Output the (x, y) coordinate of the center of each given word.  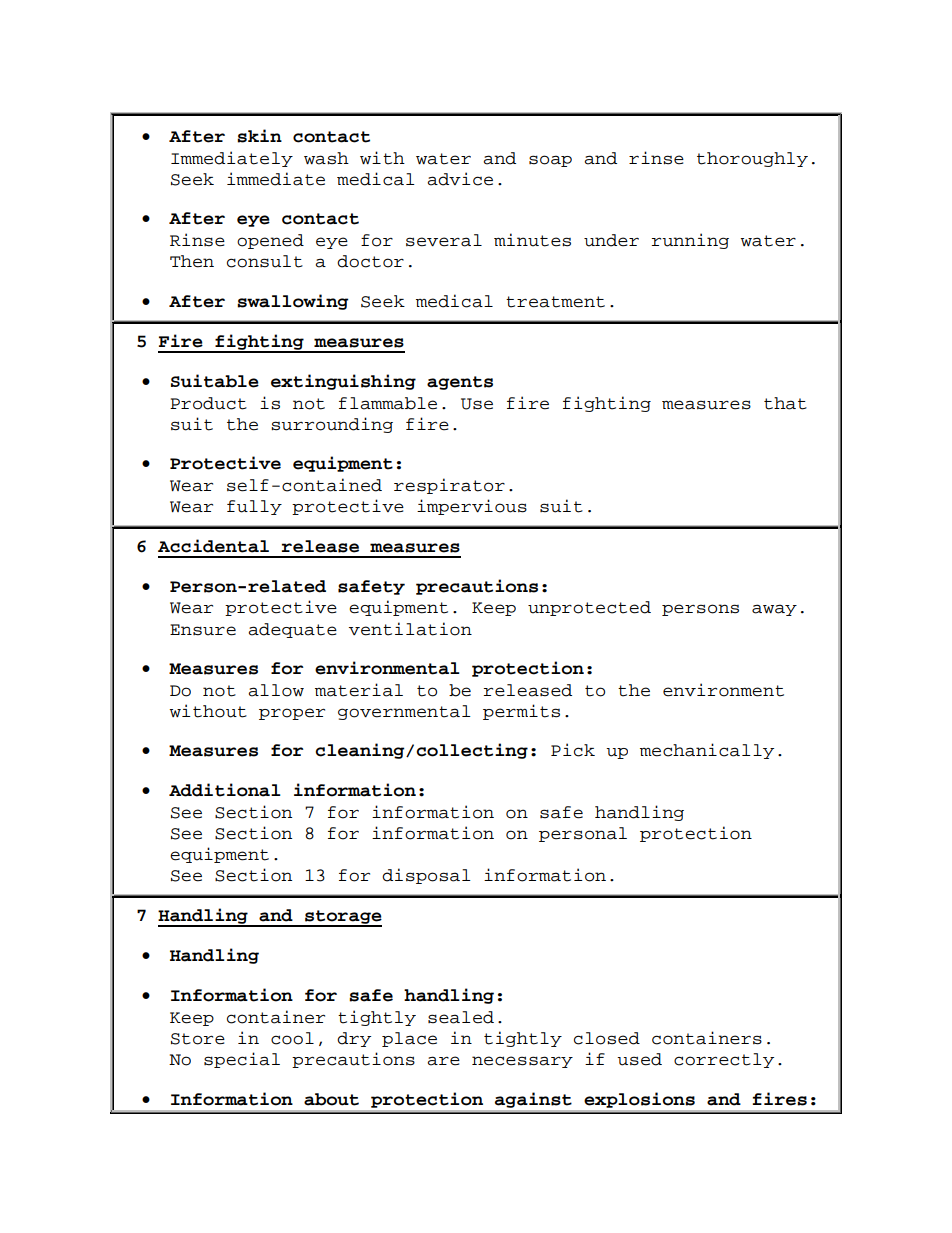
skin (259, 136)
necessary (522, 1062)
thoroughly (752, 159)
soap (550, 161)
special (242, 1060)
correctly (724, 1060)
